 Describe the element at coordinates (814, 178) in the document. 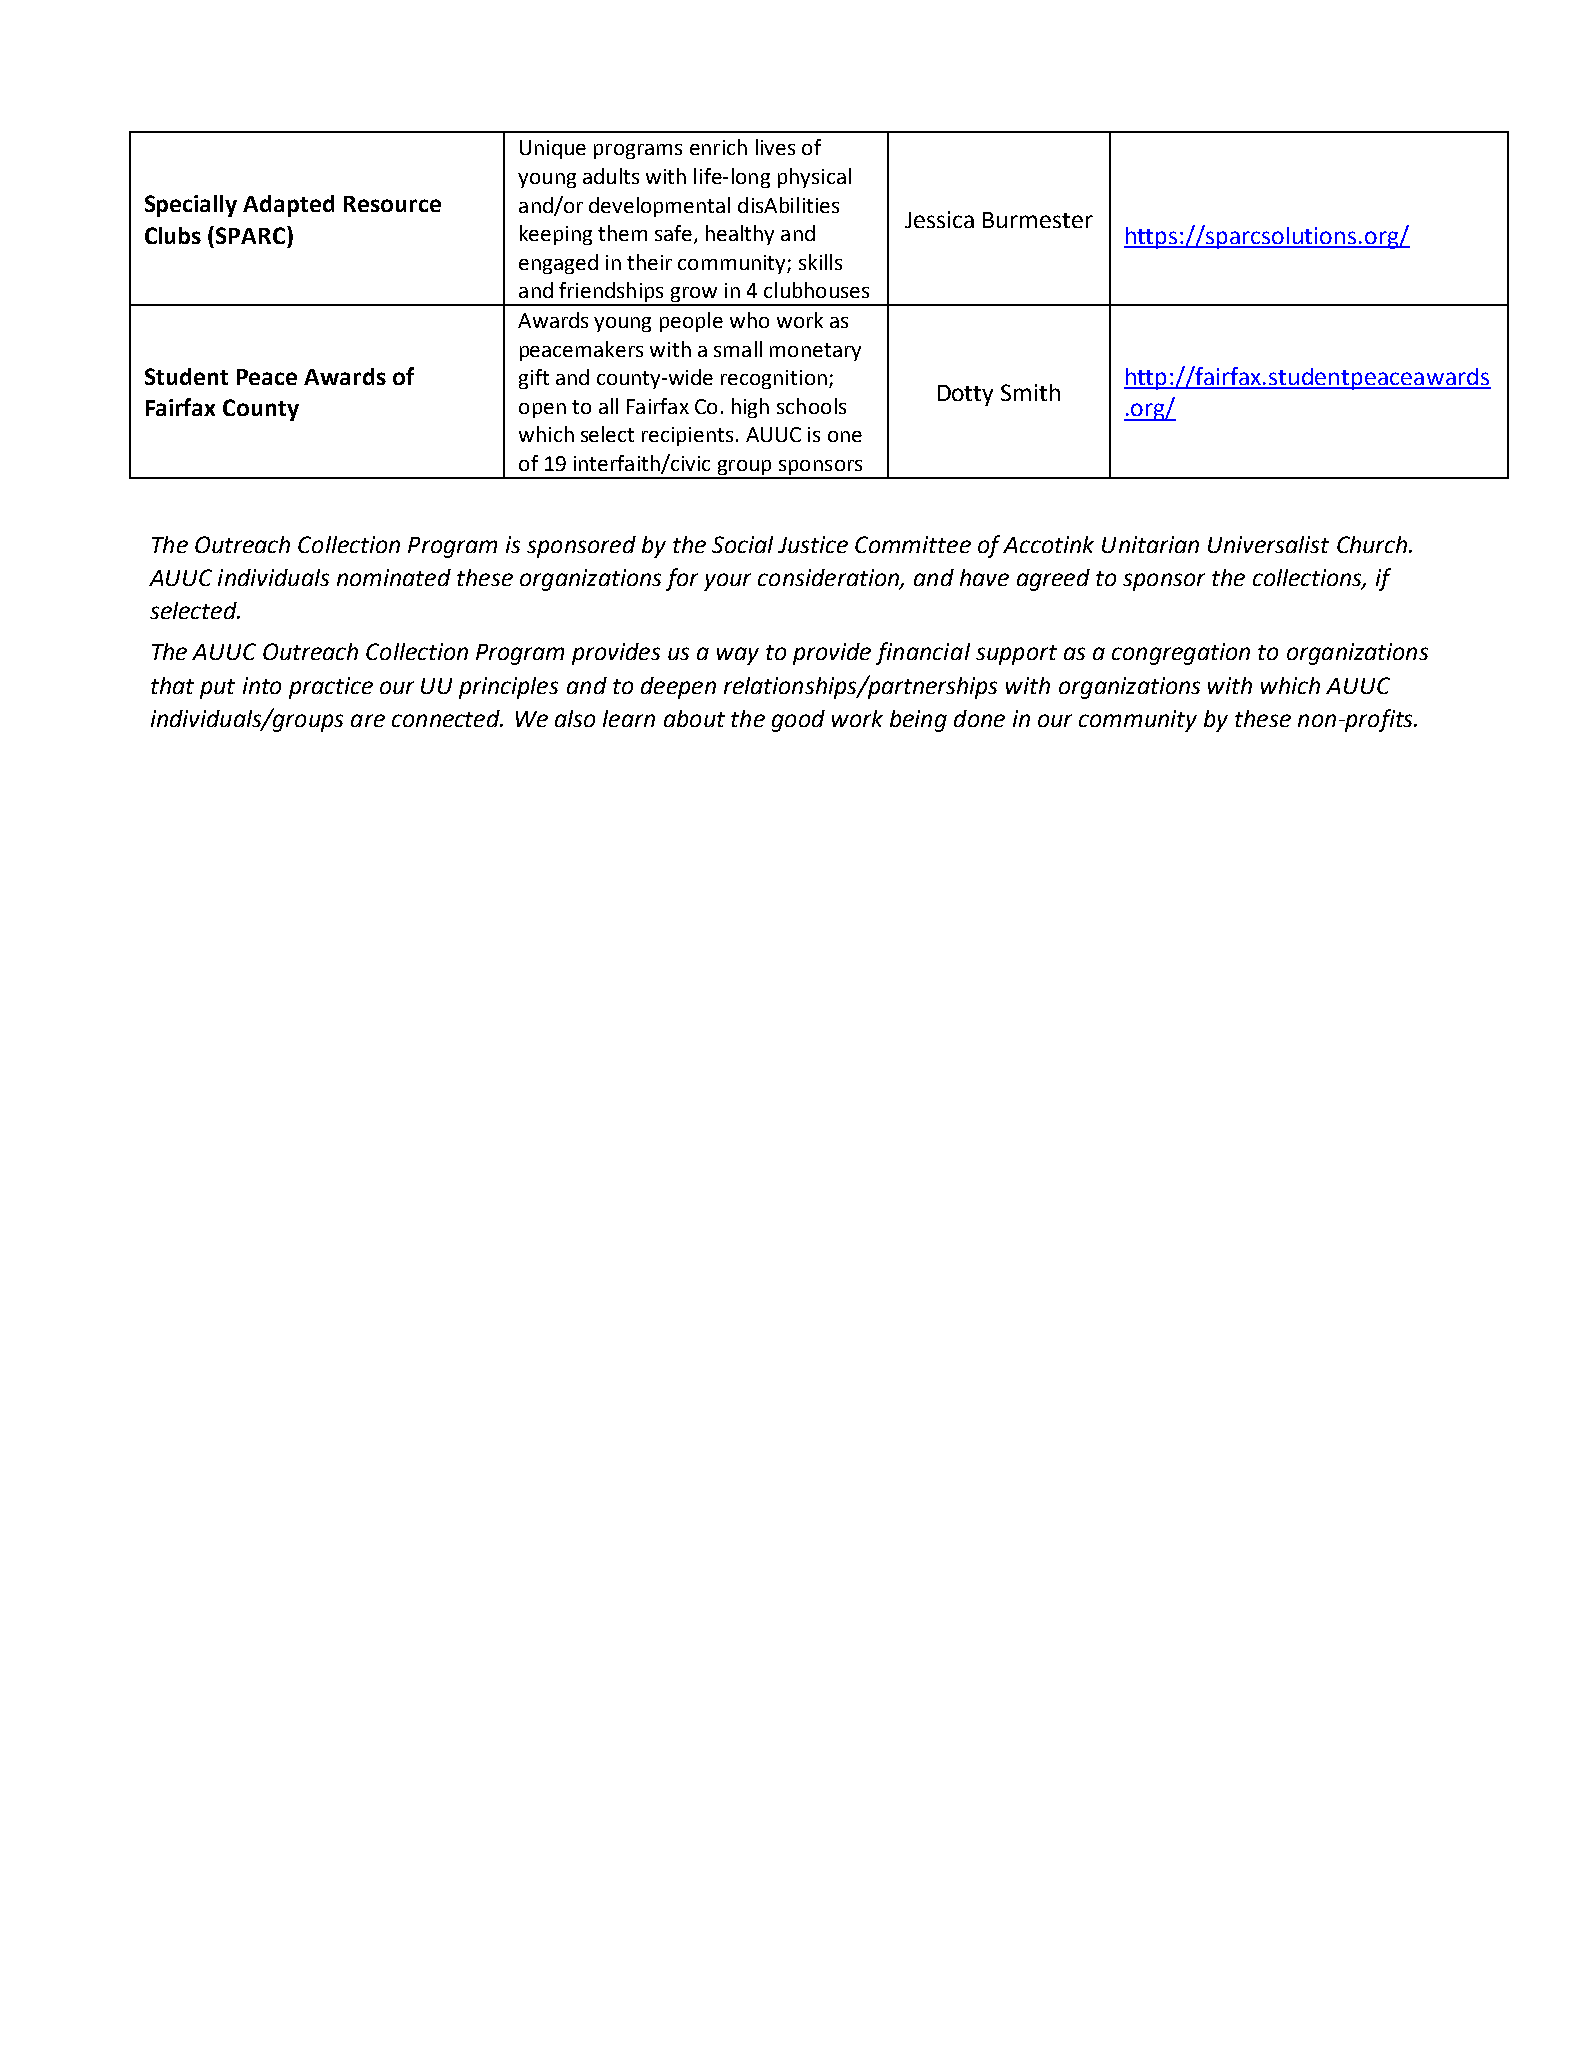

I see `physical` at that location.
